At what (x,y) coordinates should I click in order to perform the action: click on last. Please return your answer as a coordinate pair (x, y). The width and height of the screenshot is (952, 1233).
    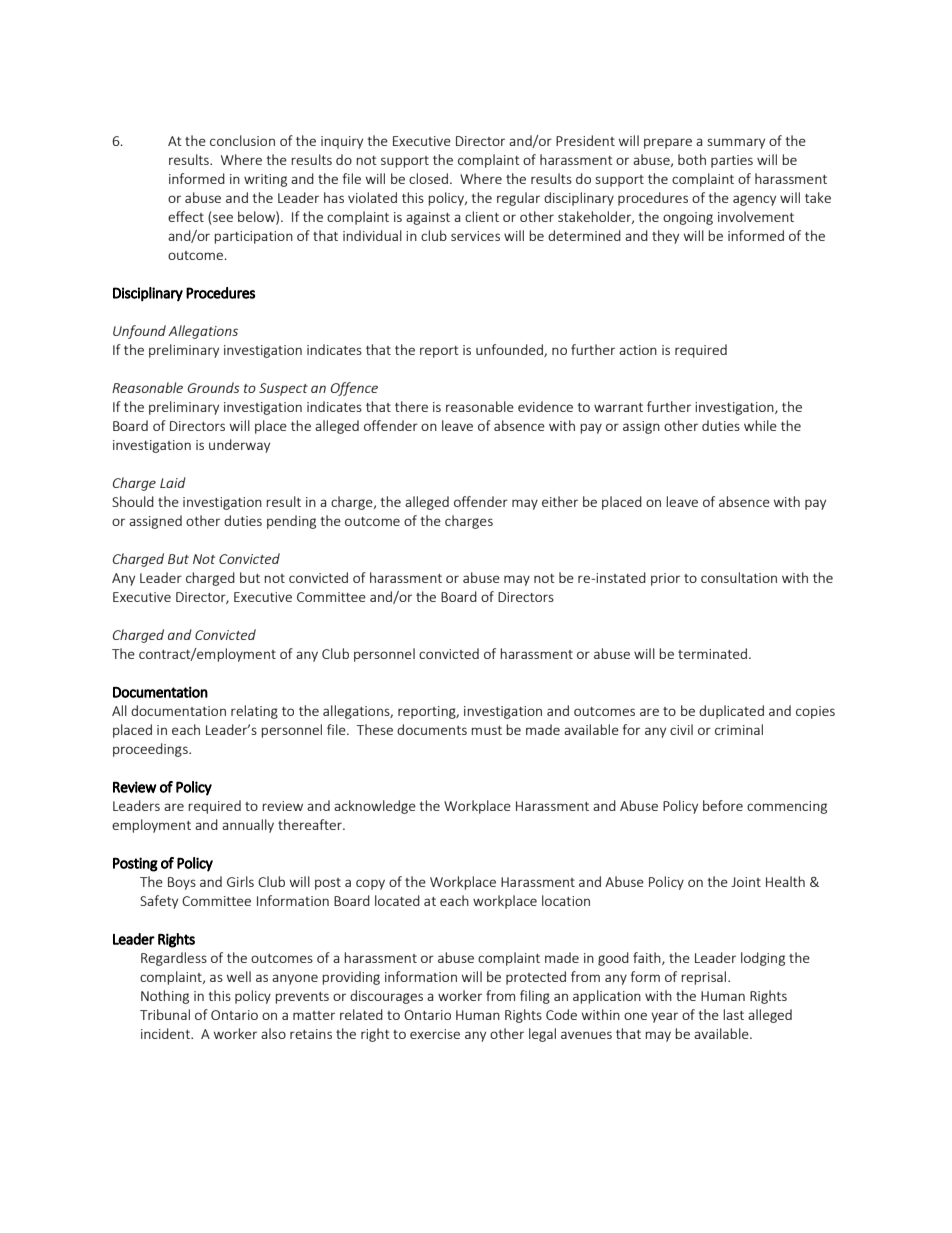
    Looking at the image, I should click on (733, 1014).
